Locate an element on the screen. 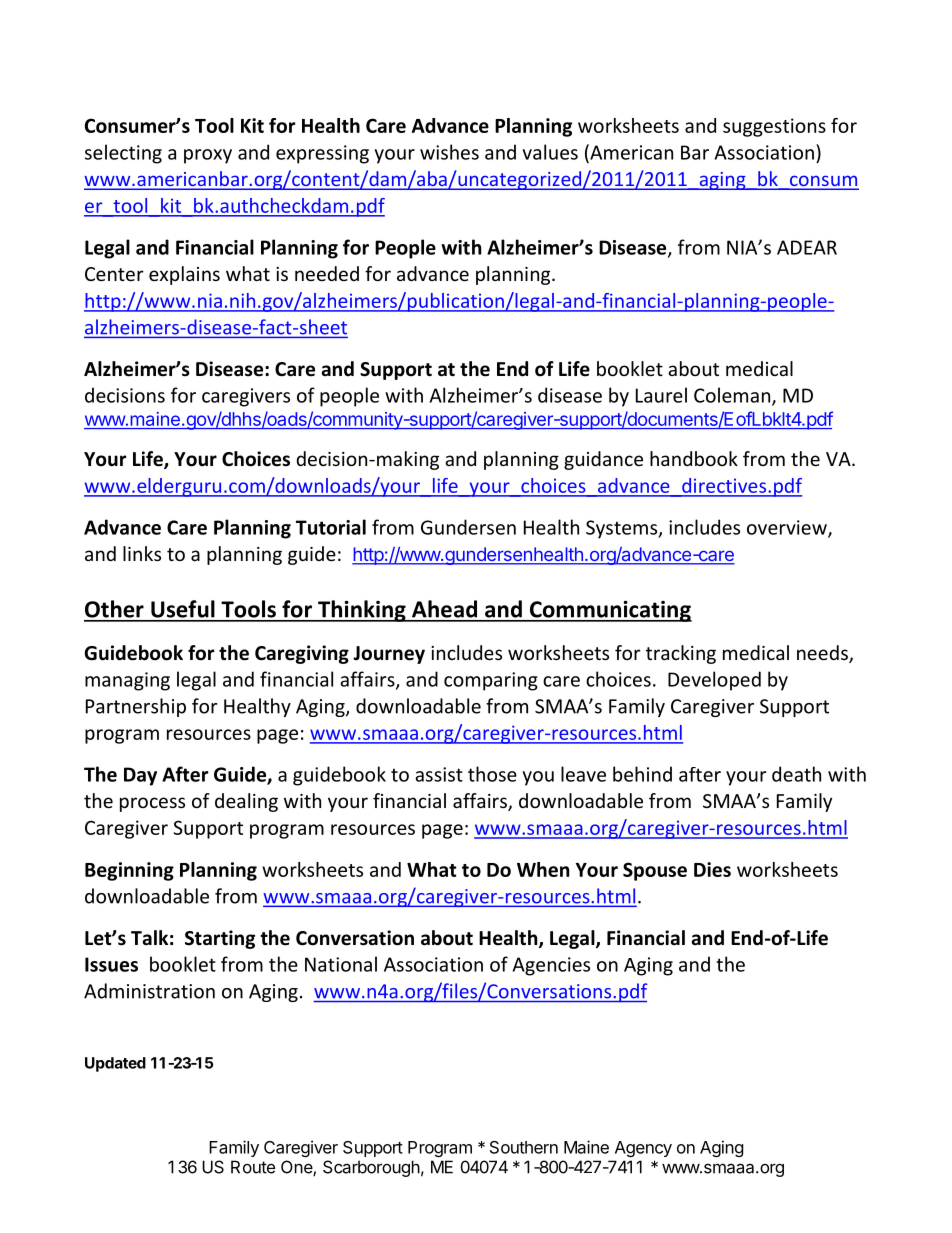  proxy is located at coordinates (208, 156).
